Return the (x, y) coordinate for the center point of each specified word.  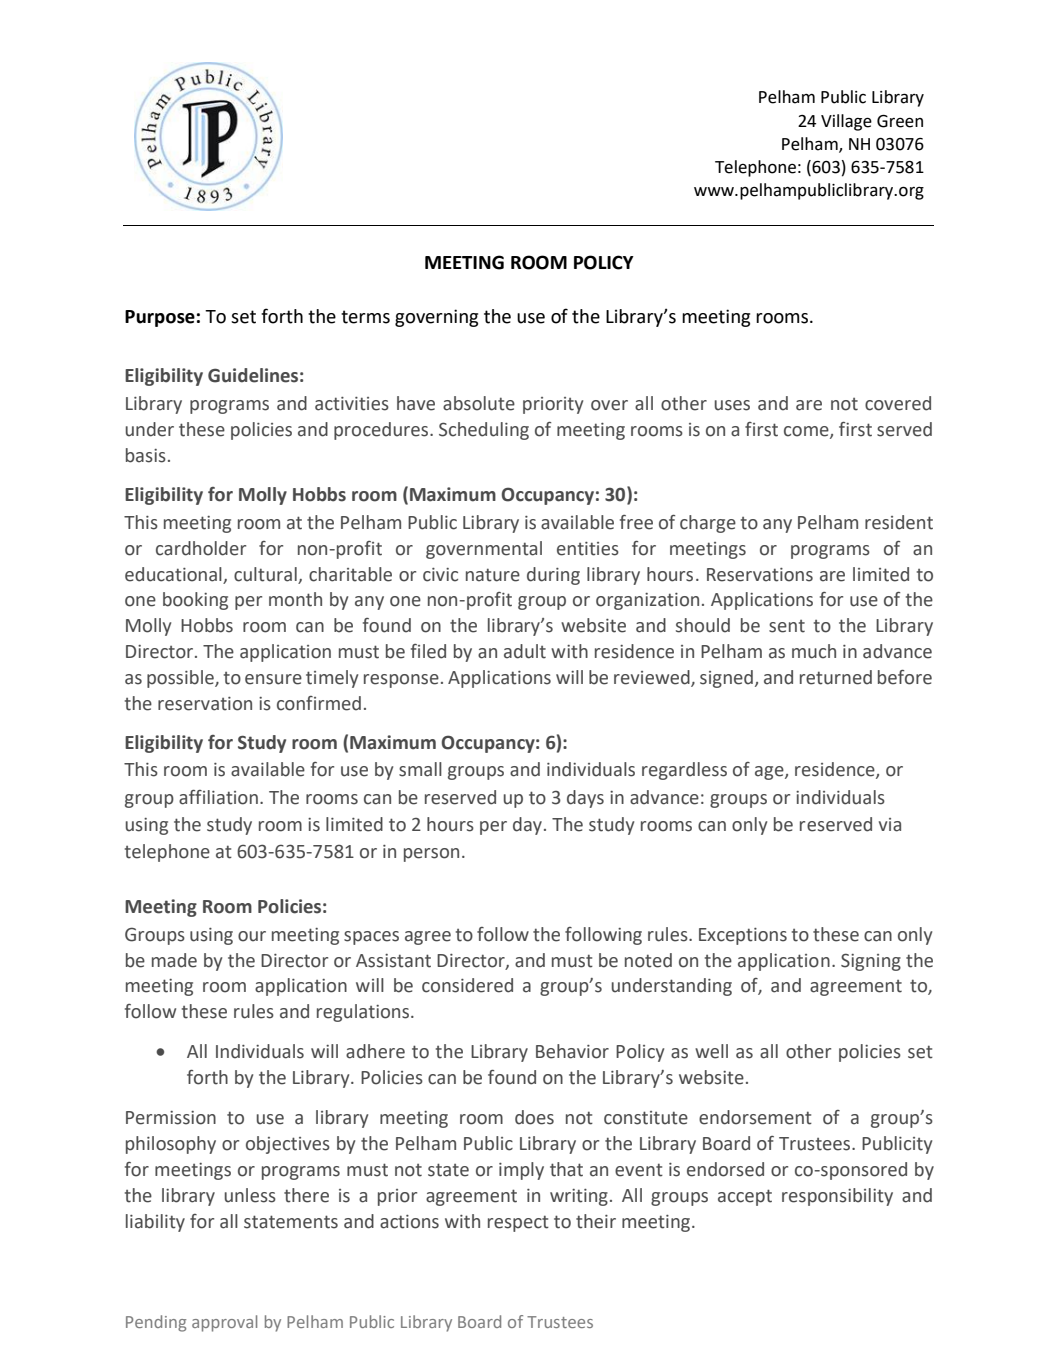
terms (365, 317)
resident (899, 522)
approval (224, 1323)
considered (467, 985)
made (174, 960)
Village (846, 122)
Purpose (160, 318)
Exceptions (743, 936)
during (553, 576)
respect (518, 1223)
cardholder (201, 548)
